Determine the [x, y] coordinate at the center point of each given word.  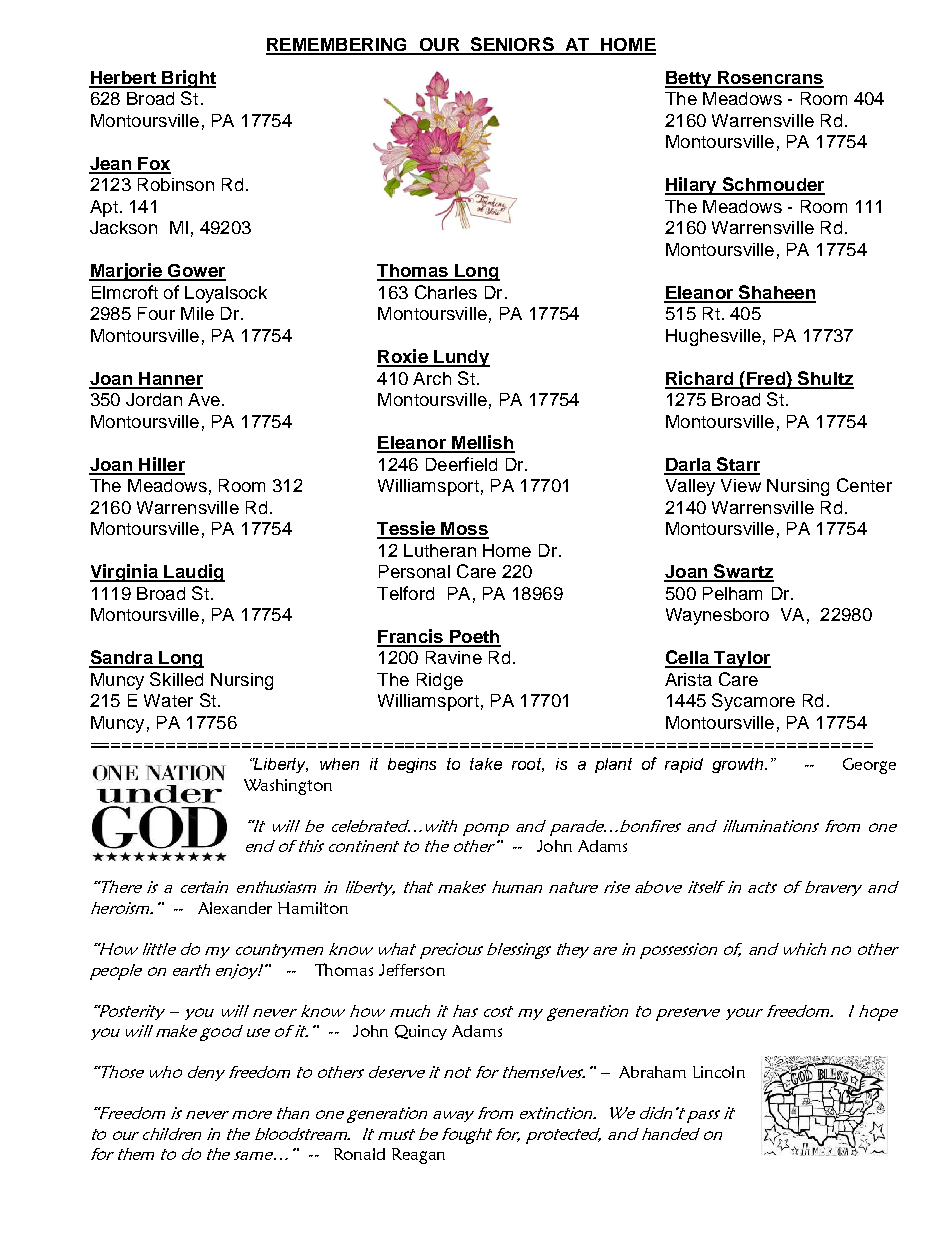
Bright [188, 79]
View [741, 485]
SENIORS [512, 45]
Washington [288, 787]
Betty [689, 79]
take [486, 764]
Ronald [359, 1154]
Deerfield [461, 464]
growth [739, 765]
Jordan [154, 399]
